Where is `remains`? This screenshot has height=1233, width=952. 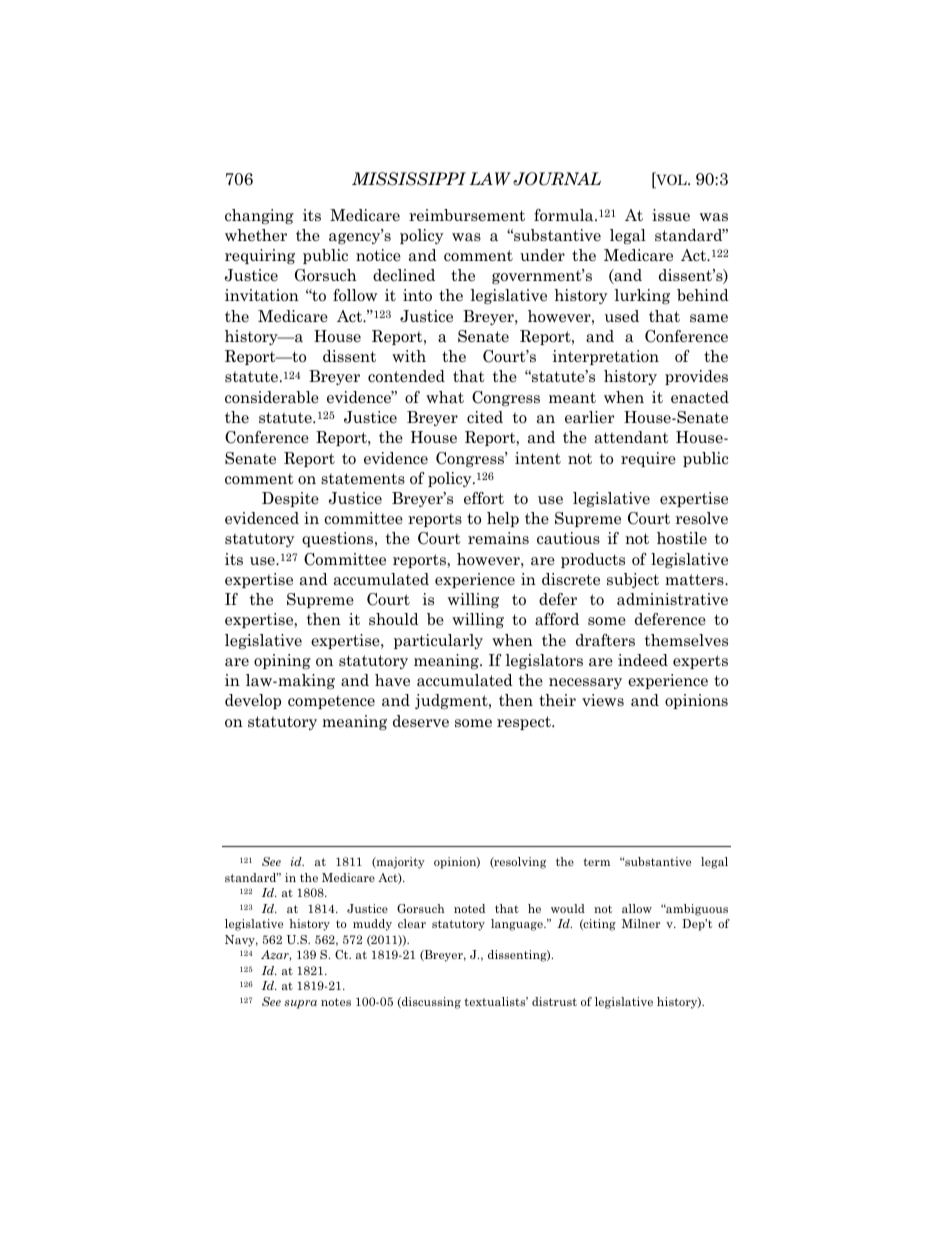 remains is located at coordinates (498, 538).
